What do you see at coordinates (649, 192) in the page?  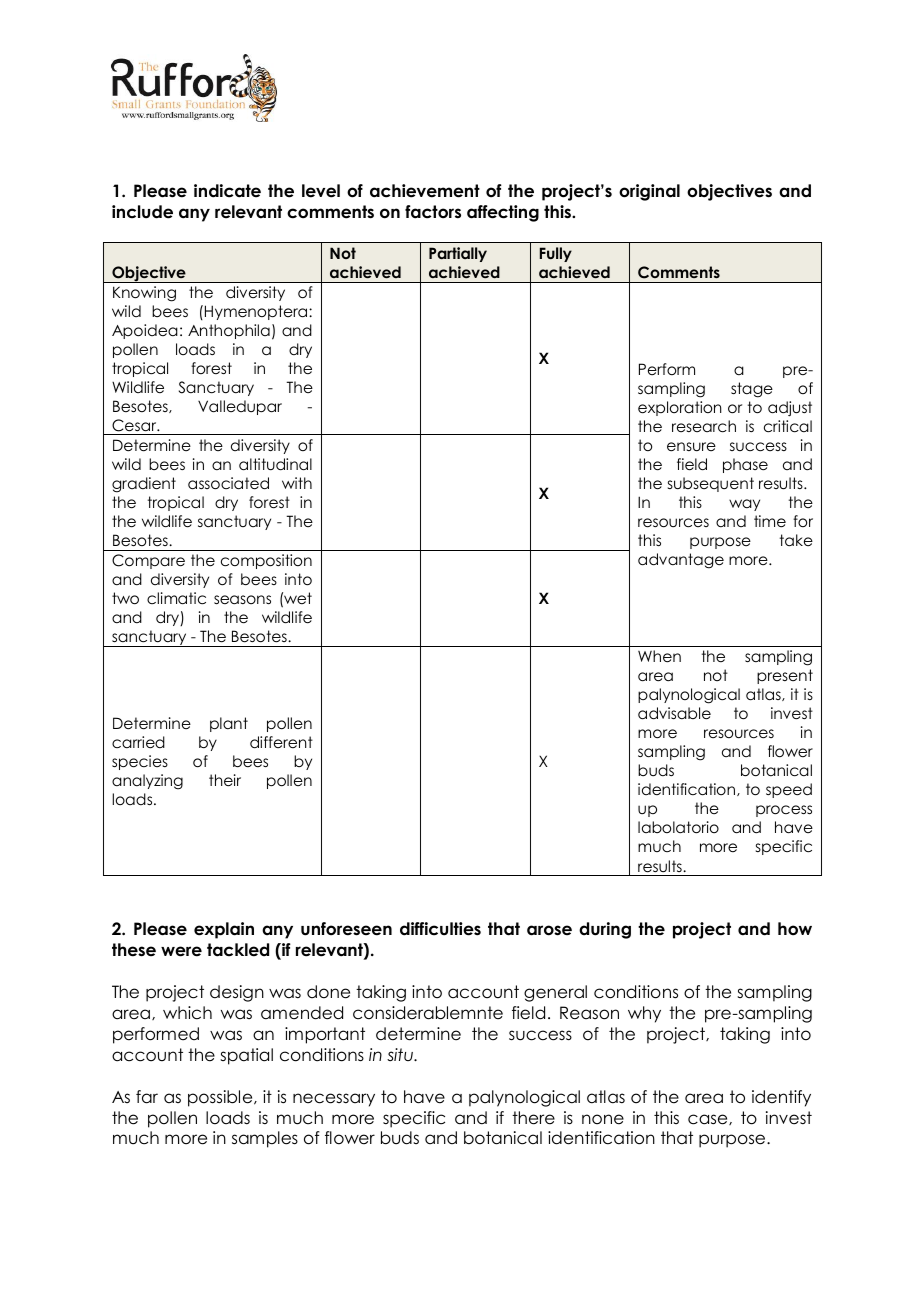 I see `original` at bounding box center [649, 192].
